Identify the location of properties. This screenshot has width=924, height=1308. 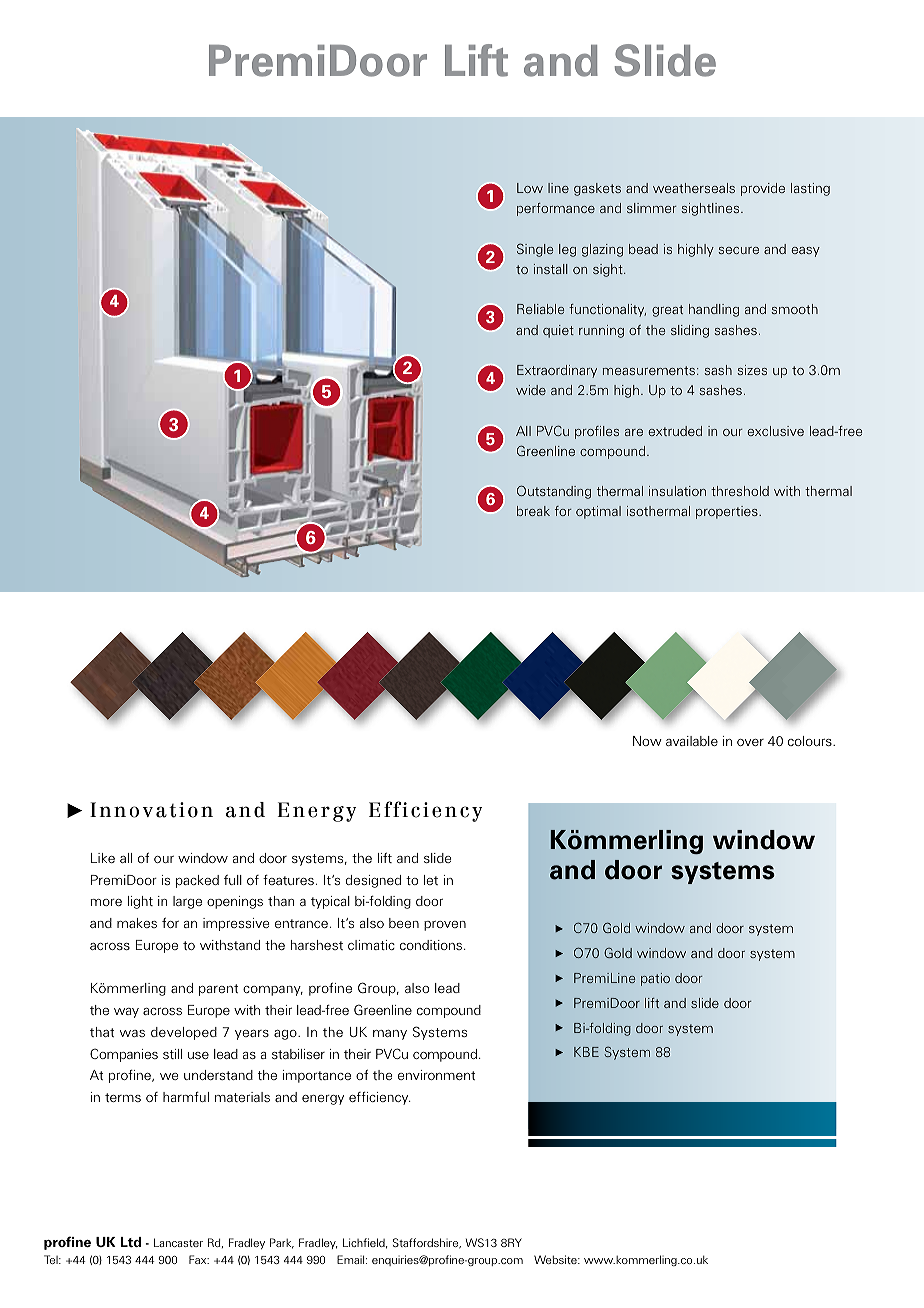
(728, 512).
